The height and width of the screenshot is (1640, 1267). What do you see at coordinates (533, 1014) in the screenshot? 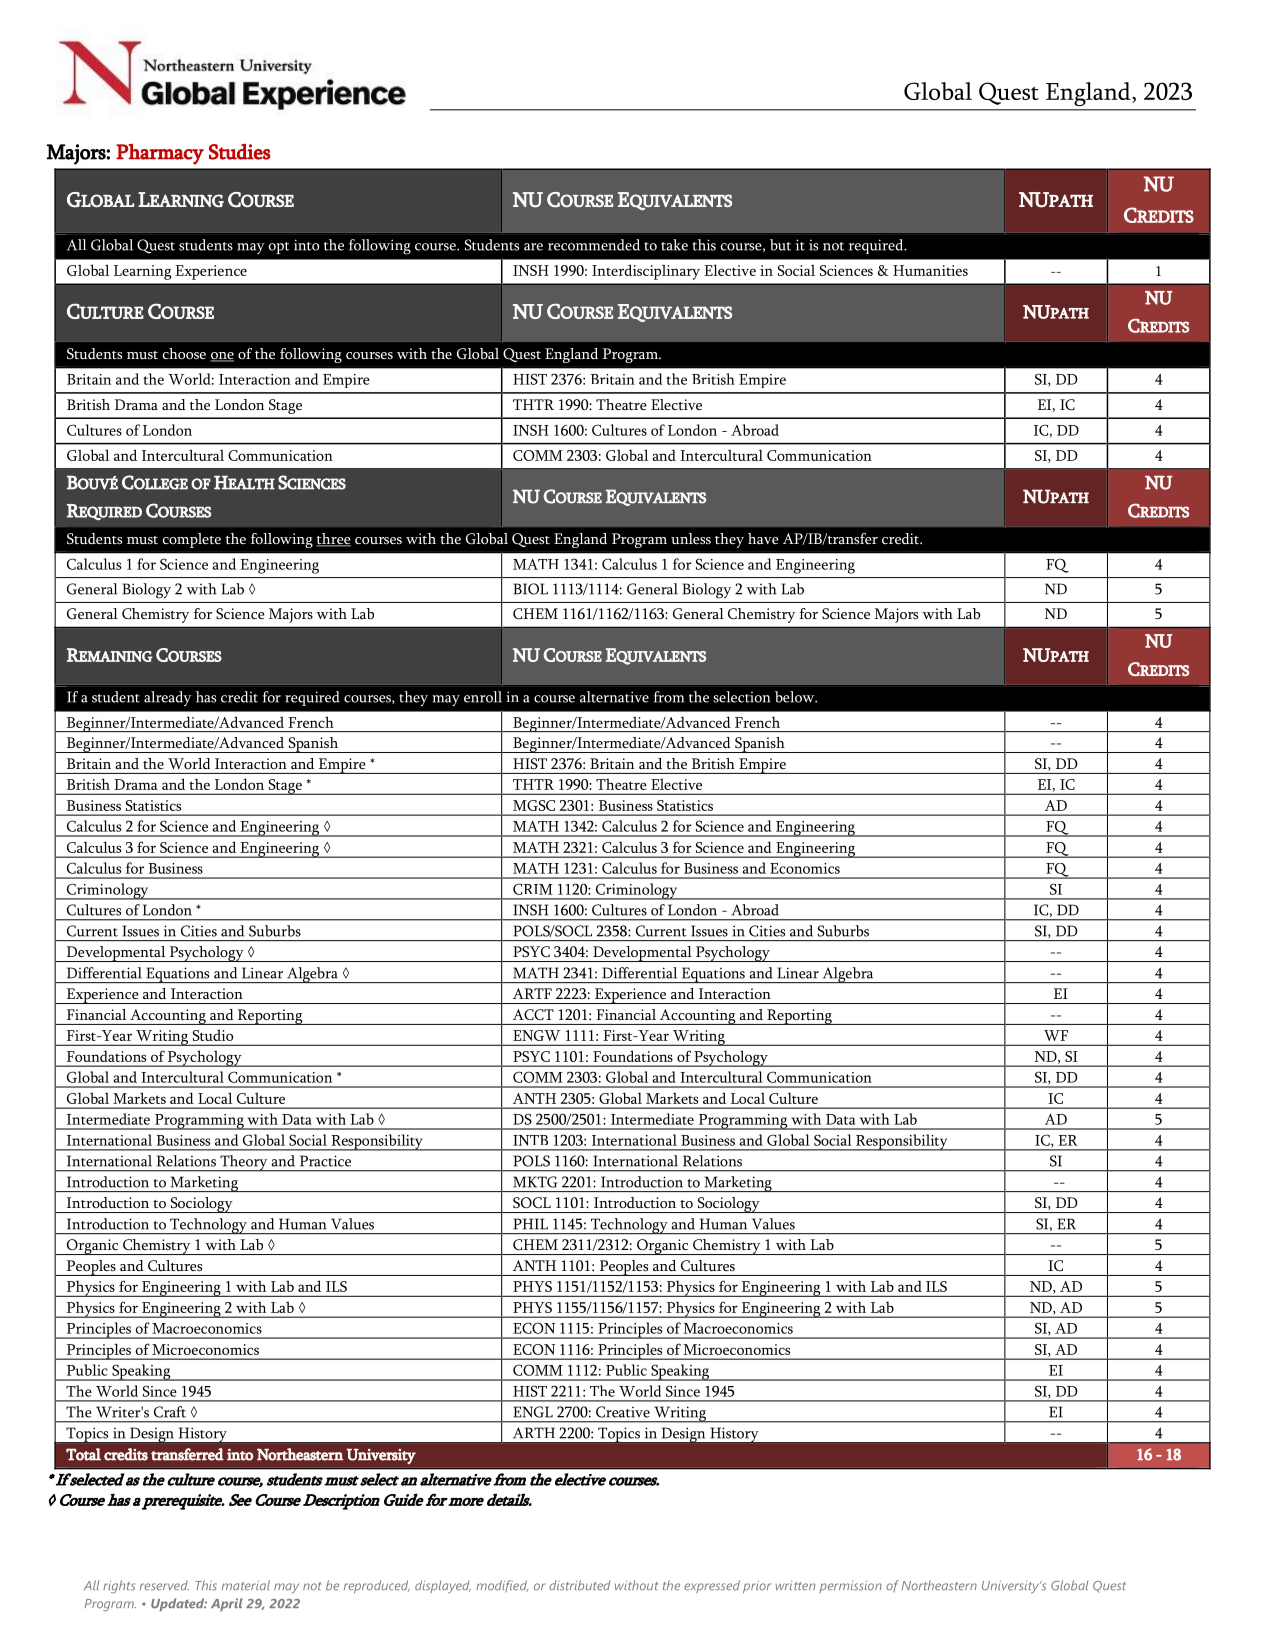
I see `ACCT` at bounding box center [533, 1014].
